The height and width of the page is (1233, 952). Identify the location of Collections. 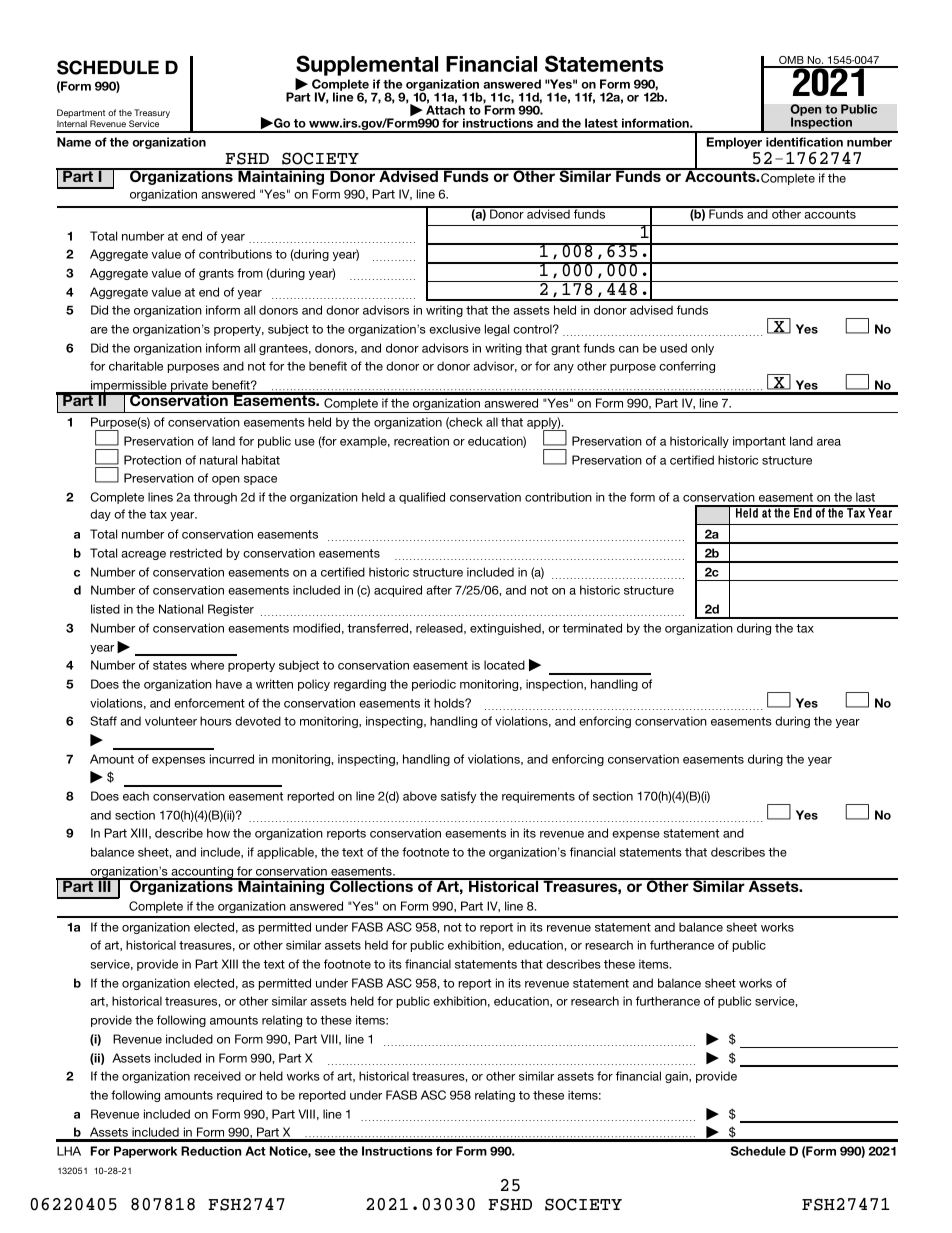
(371, 885).
